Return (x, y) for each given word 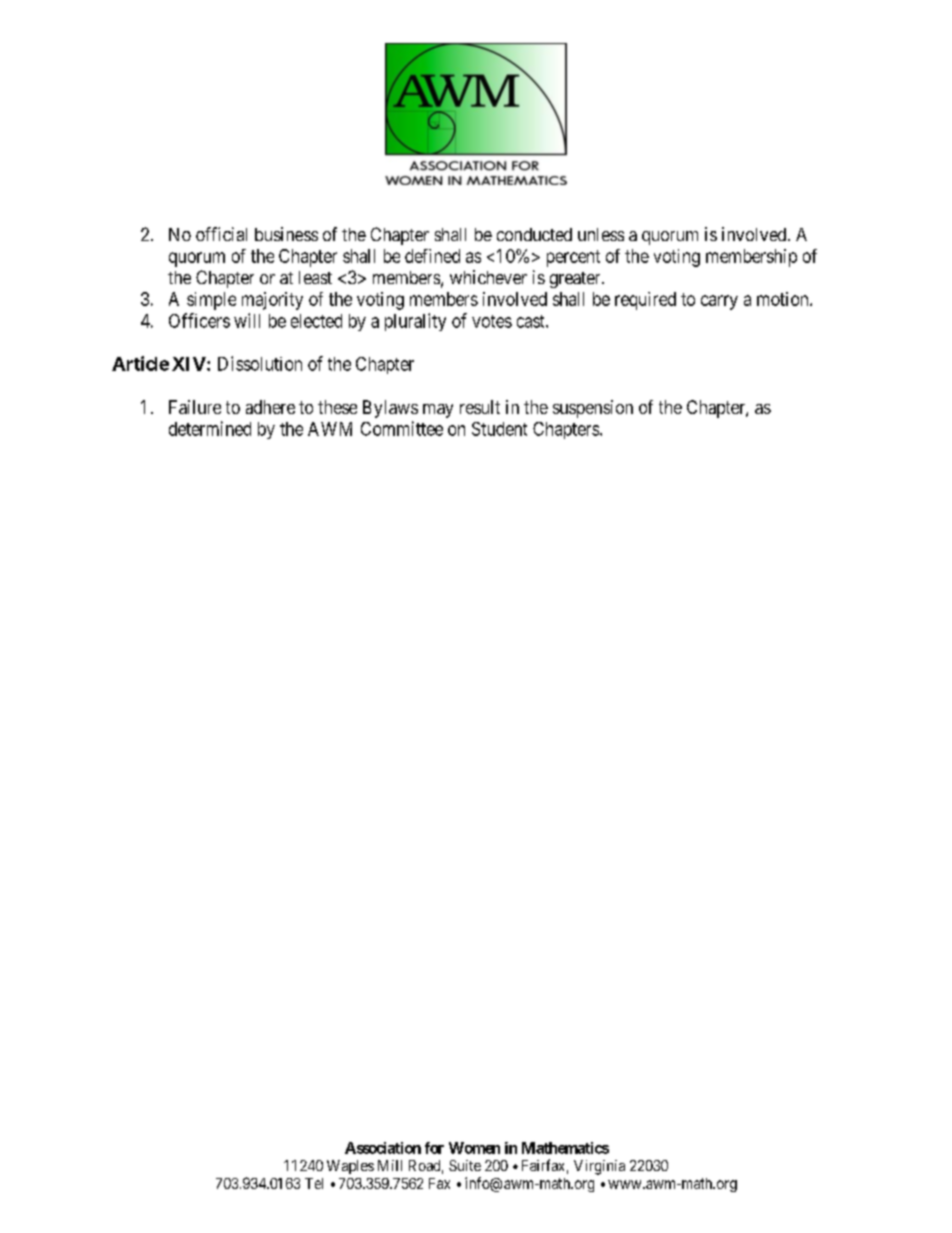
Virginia (599, 1167)
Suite (465, 1165)
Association (383, 1148)
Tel (314, 1183)
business (286, 234)
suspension (593, 409)
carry (719, 302)
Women (474, 1148)
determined (210, 428)
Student (499, 429)
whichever (488, 277)
